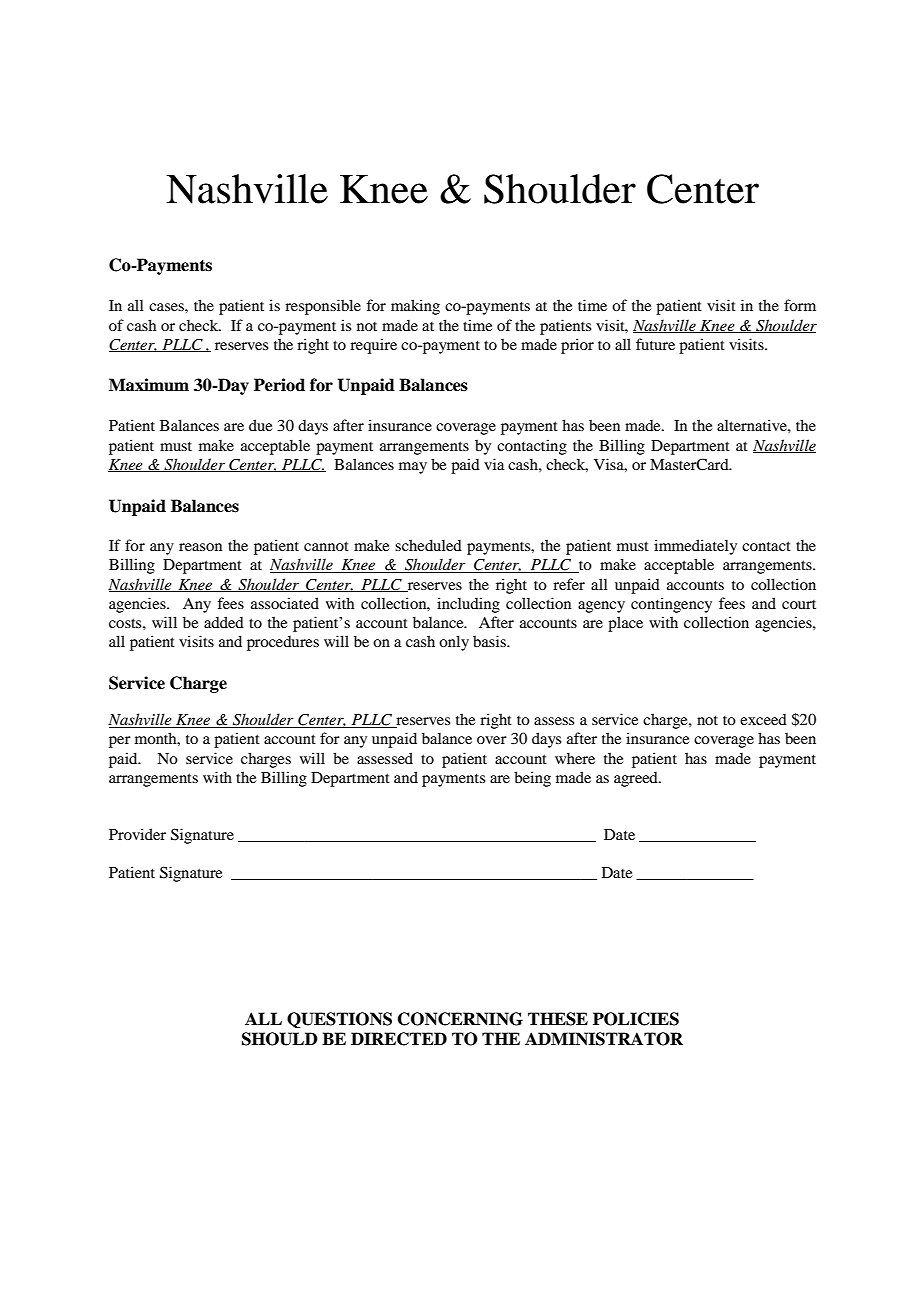 This image has height=1308, width=924. Describe the element at coordinates (532, 779) in the image. I see `being` at that location.
